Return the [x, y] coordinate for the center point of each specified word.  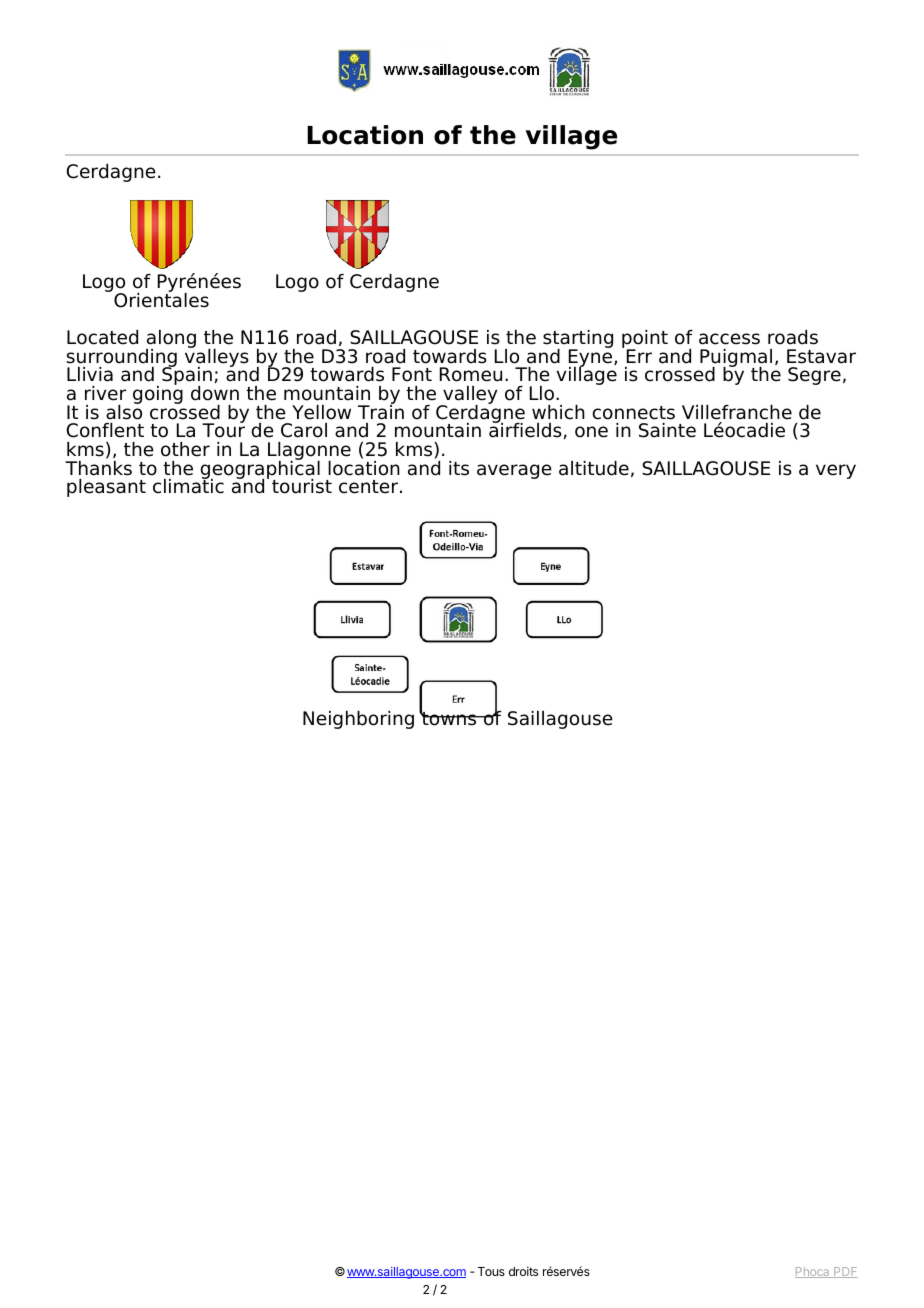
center [368, 487]
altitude [594, 468]
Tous [491, 1271]
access [729, 339]
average [514, 471]
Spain [187, 376]
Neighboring [358, 720]
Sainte [667, 430]
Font [412, 374]
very [836, 471]
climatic [188, 485]
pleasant [106, 488]
